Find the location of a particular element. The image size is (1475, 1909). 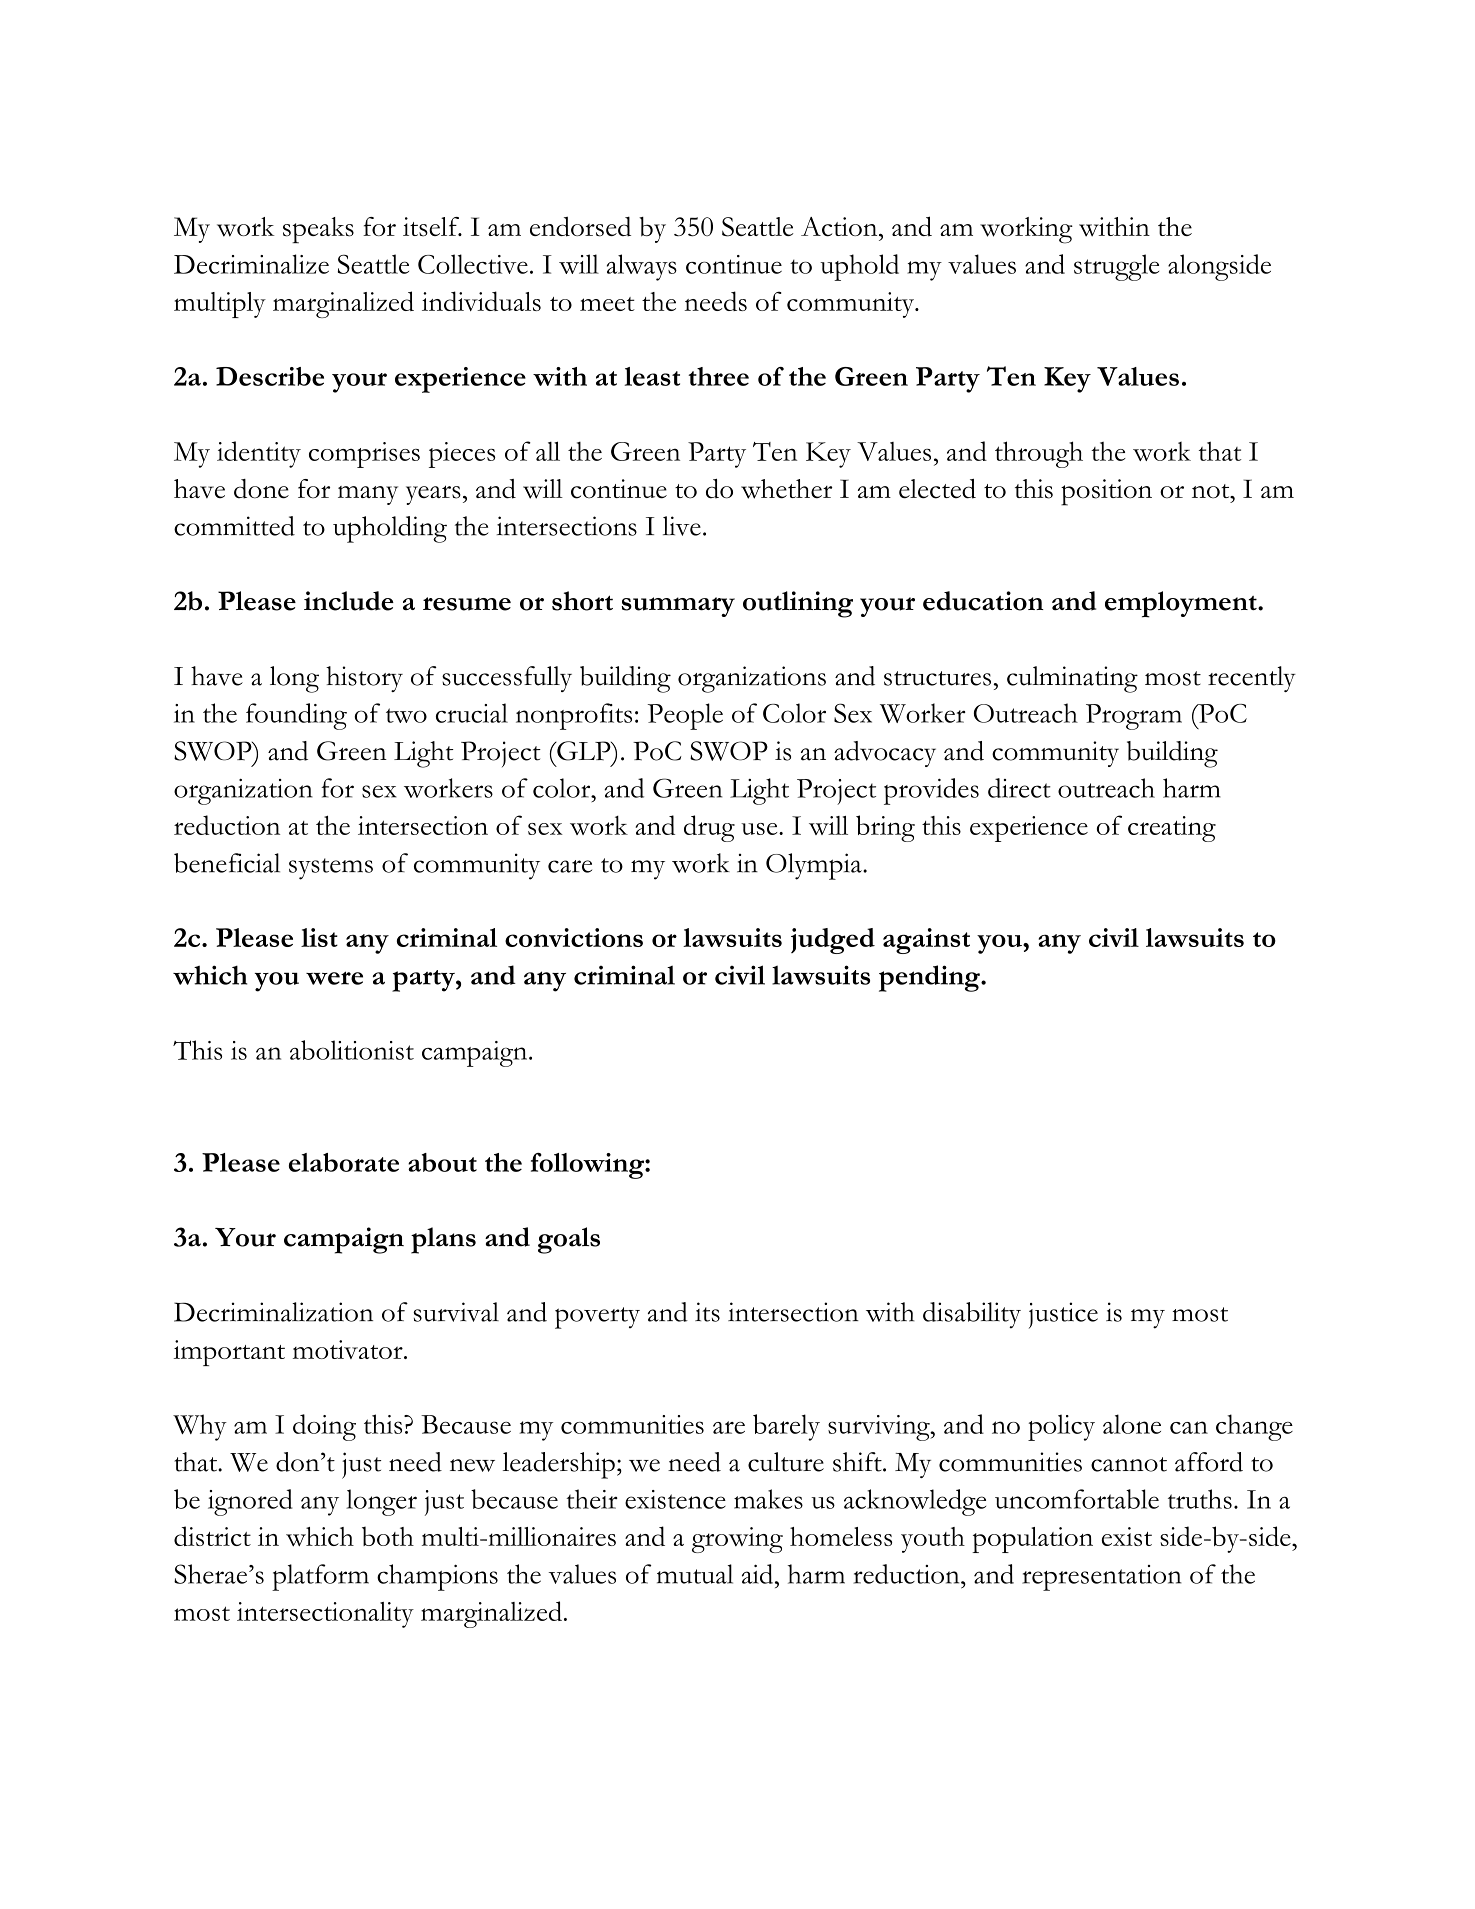

pending is located at coordinates (930, 978).
